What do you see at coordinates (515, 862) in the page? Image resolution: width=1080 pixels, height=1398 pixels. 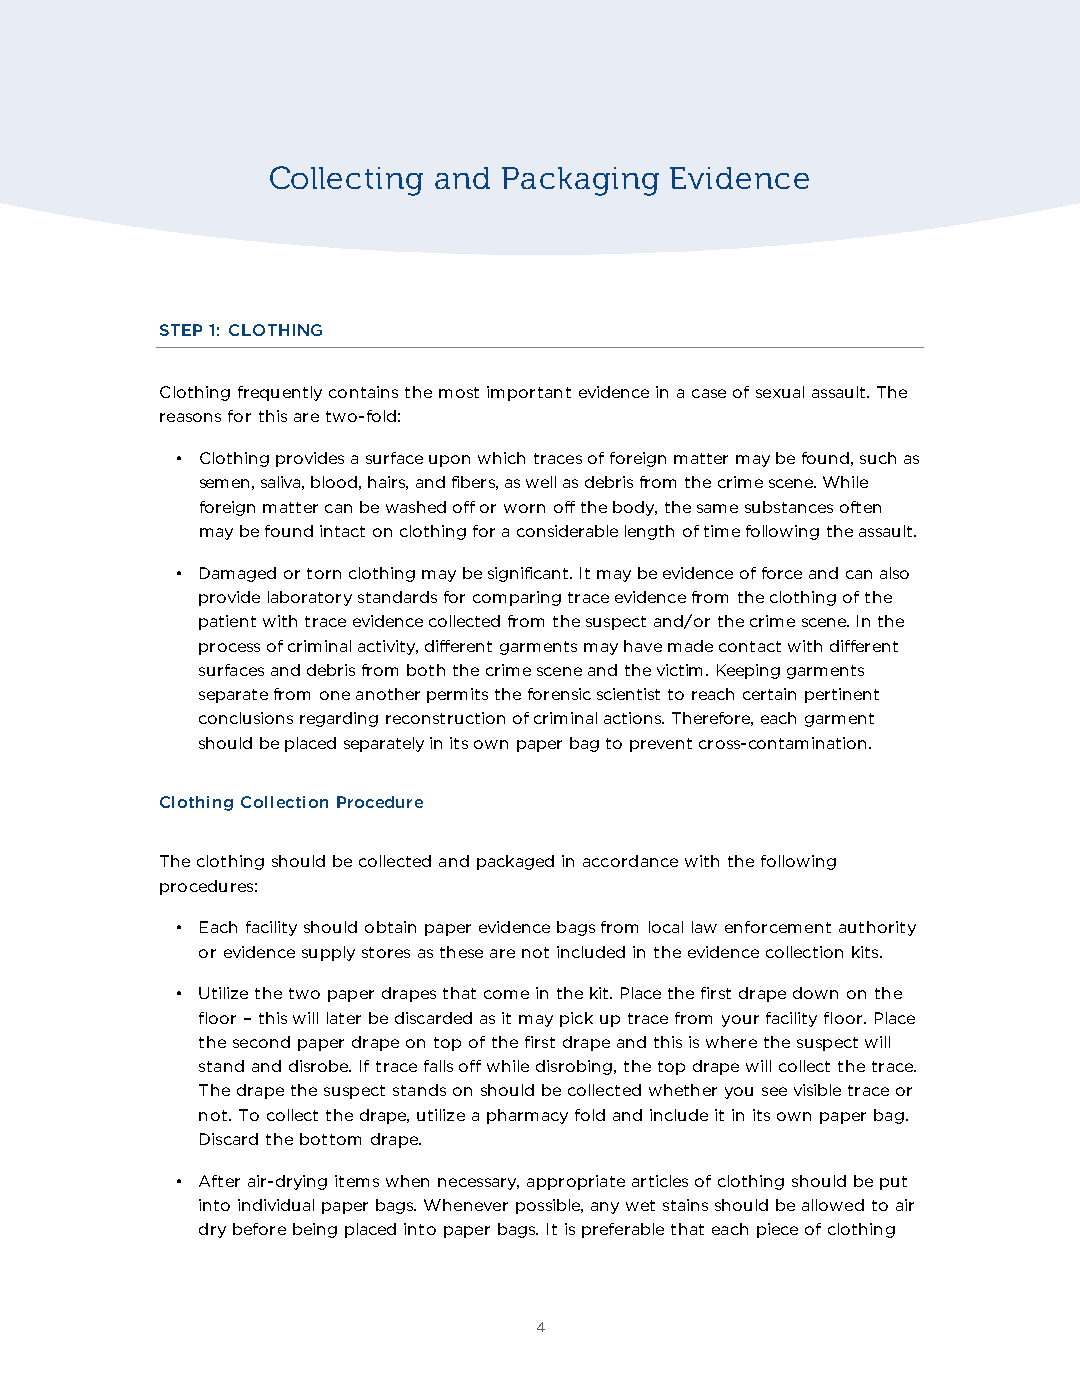 I see `packaged` at bounding box center [515, 862].
